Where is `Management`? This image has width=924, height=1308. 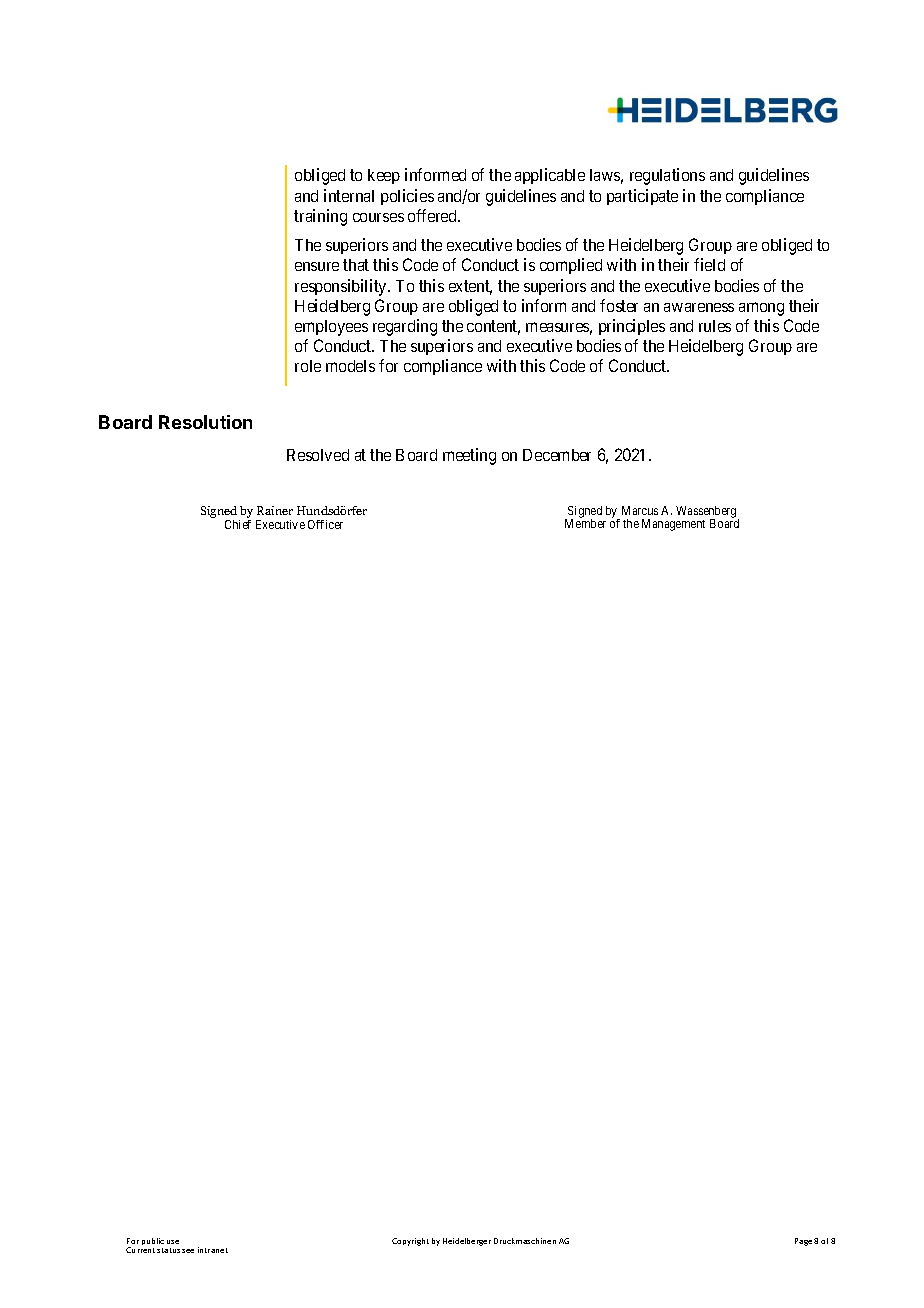 Management is located at coordinates (673, 525).
